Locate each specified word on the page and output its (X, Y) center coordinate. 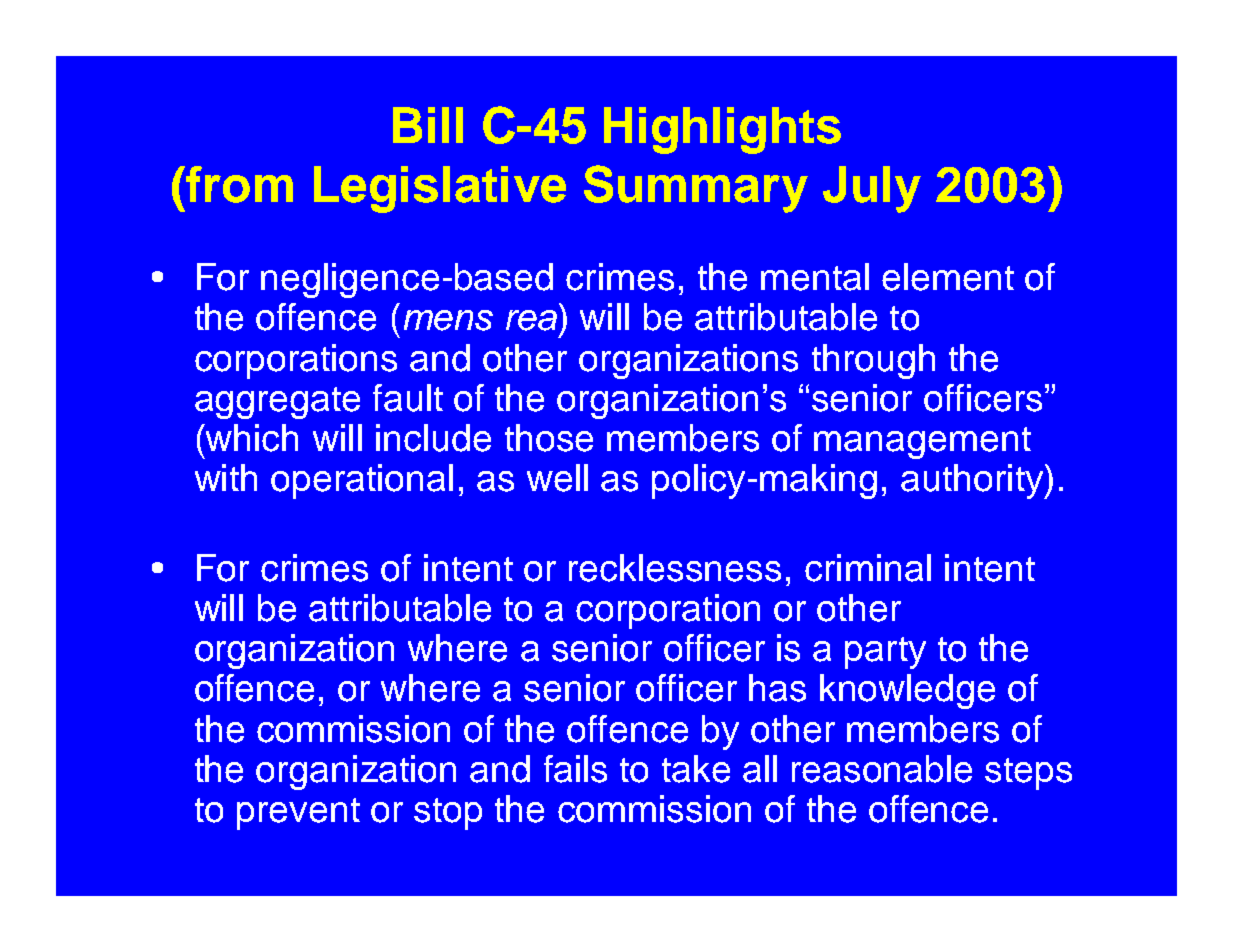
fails (575, 769)
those (549, 438)
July (872, 189)
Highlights (722, 130)
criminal (868, 568)
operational (362, 481)
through (873, 361)
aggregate (277, 403)
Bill (428, 125)
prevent (298, 814)
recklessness (675, 568)
